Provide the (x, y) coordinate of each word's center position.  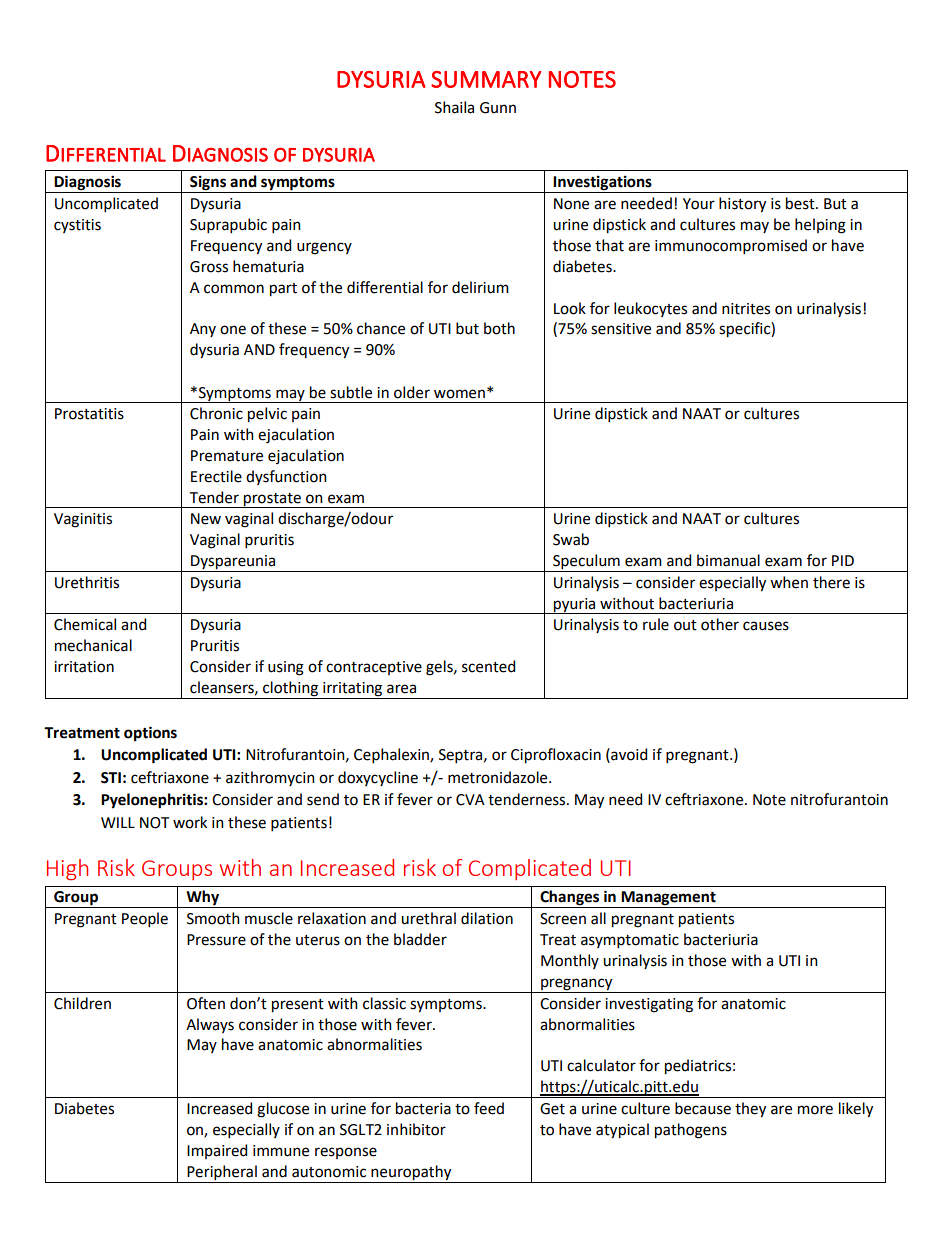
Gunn (498, 108)
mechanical (93, 645)
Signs (208, 184)
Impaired (217, 1151)
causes (766, 626)
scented (488, 666)
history (742, 205)
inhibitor (416, 1129)
